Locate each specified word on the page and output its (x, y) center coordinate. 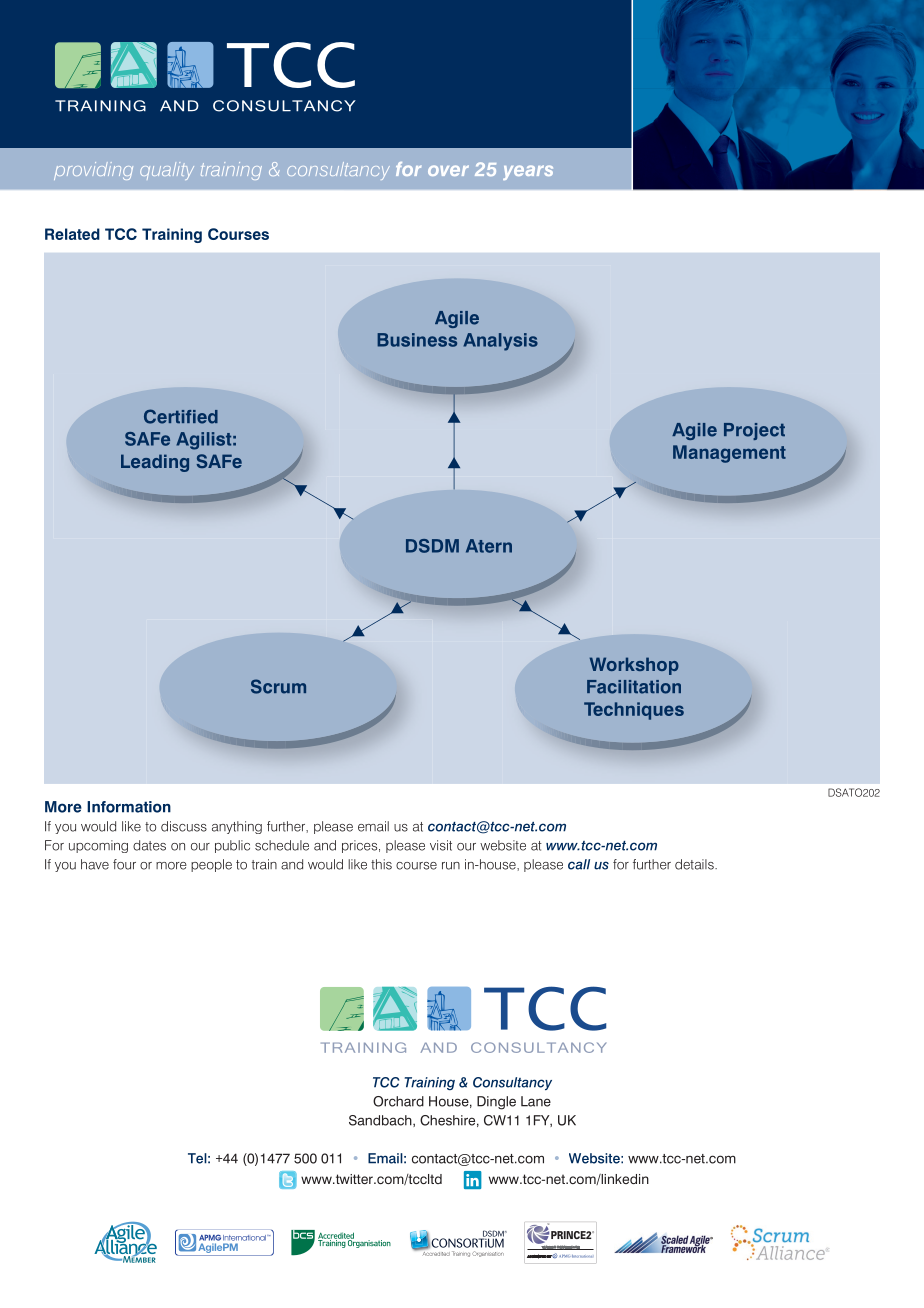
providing (93, 171)
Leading (155, 463)
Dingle (496, 1103)
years (528, 172)
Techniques (634, 711)
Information (129, 807)
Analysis (500, 342)
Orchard (398, 1101)
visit (441, 845)
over (448, 170)
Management (729, 454)
